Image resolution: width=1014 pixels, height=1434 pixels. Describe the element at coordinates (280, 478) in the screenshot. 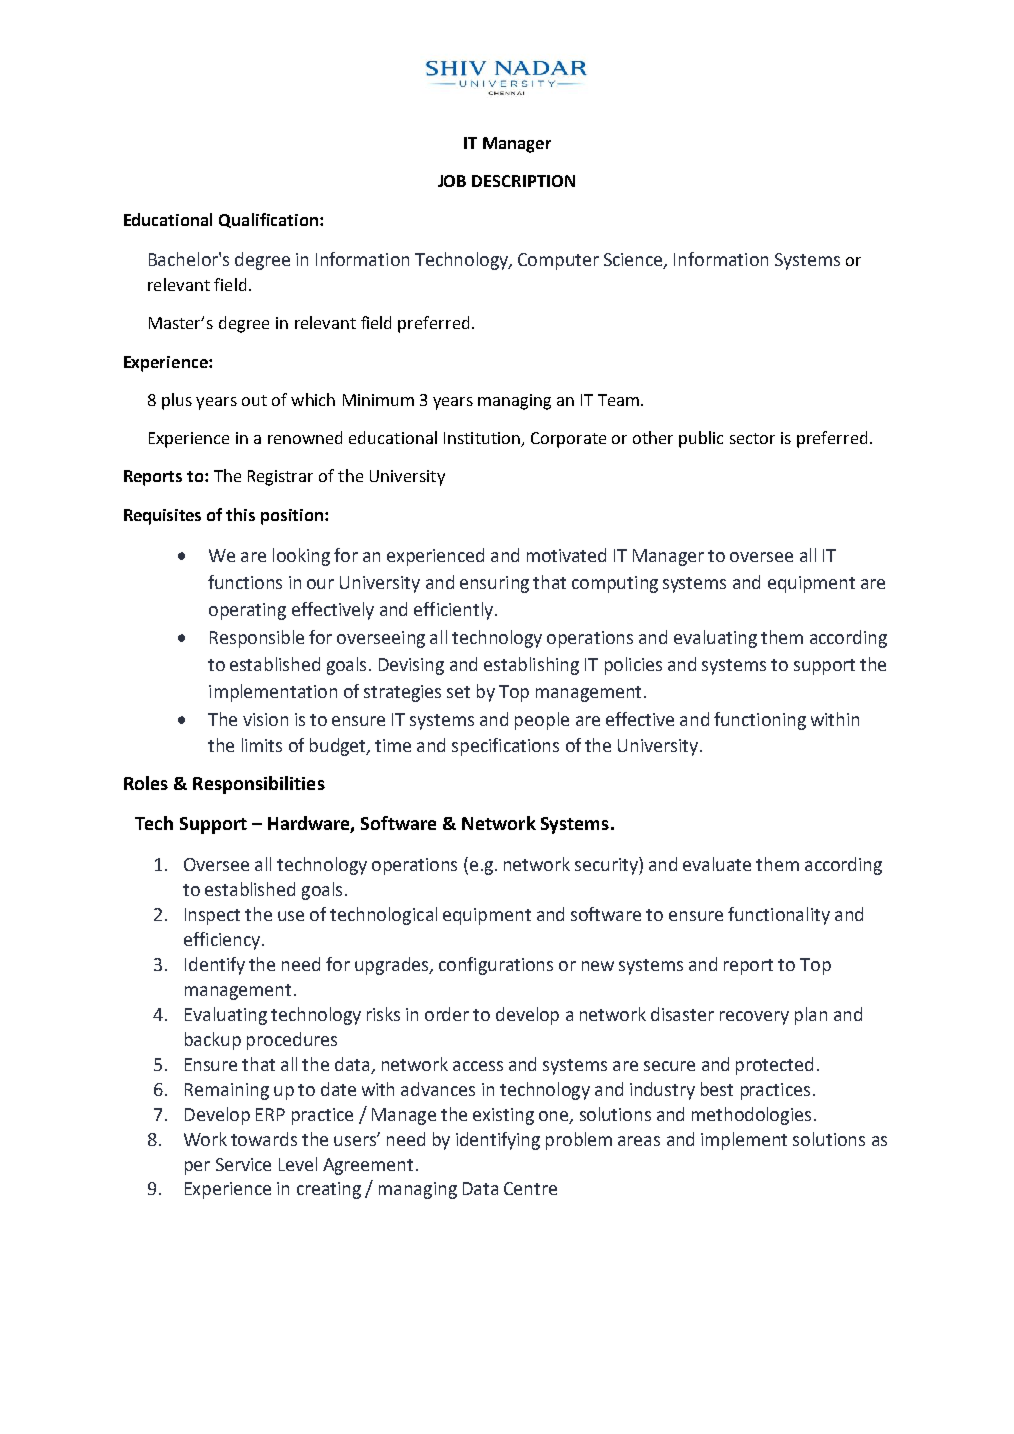

I see `Registrar` at that location.
